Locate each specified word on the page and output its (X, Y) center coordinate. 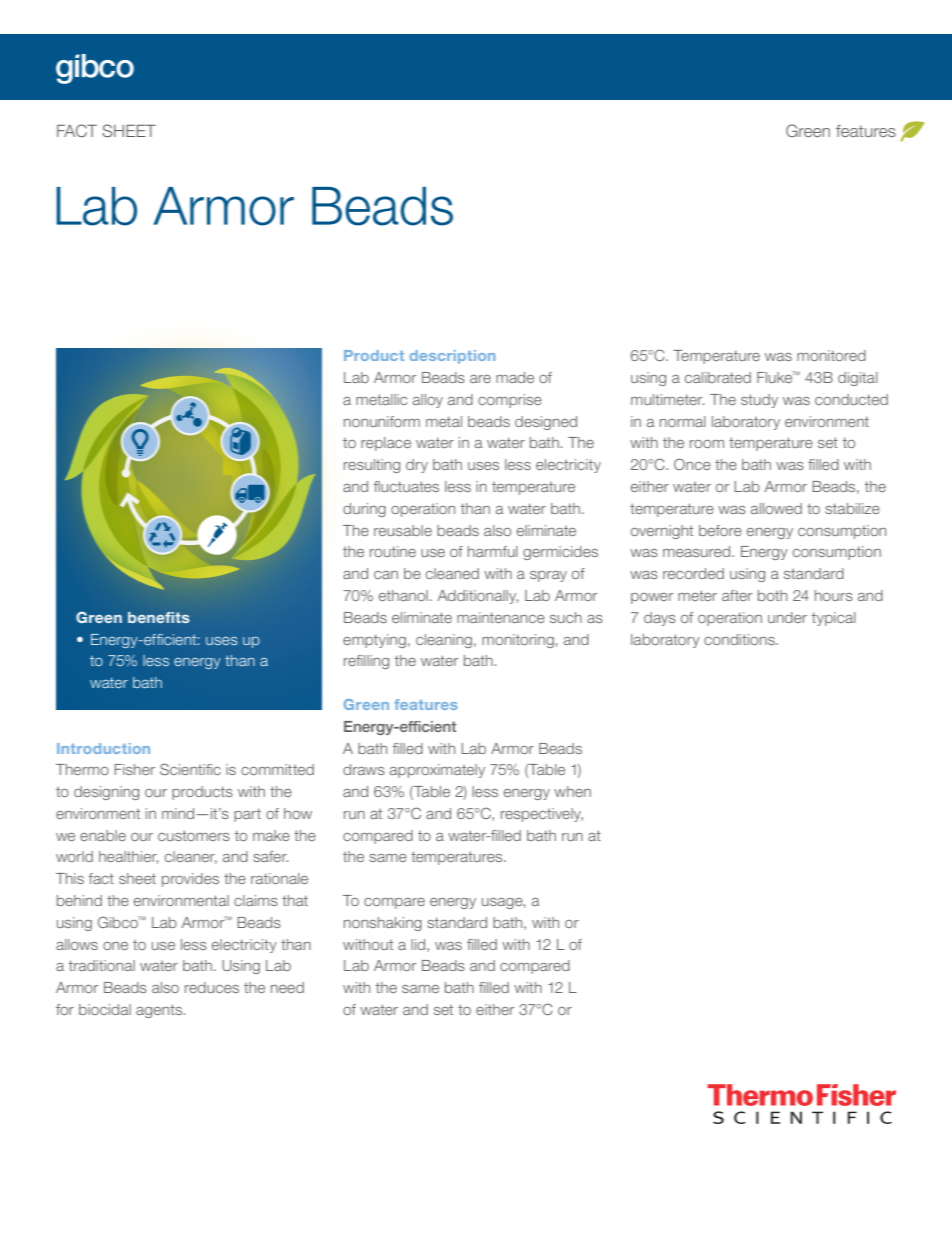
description (452, 357)
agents (160, 1011)
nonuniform (382, 421)
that (295, 900)
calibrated (718, 377)
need (287, 987)
